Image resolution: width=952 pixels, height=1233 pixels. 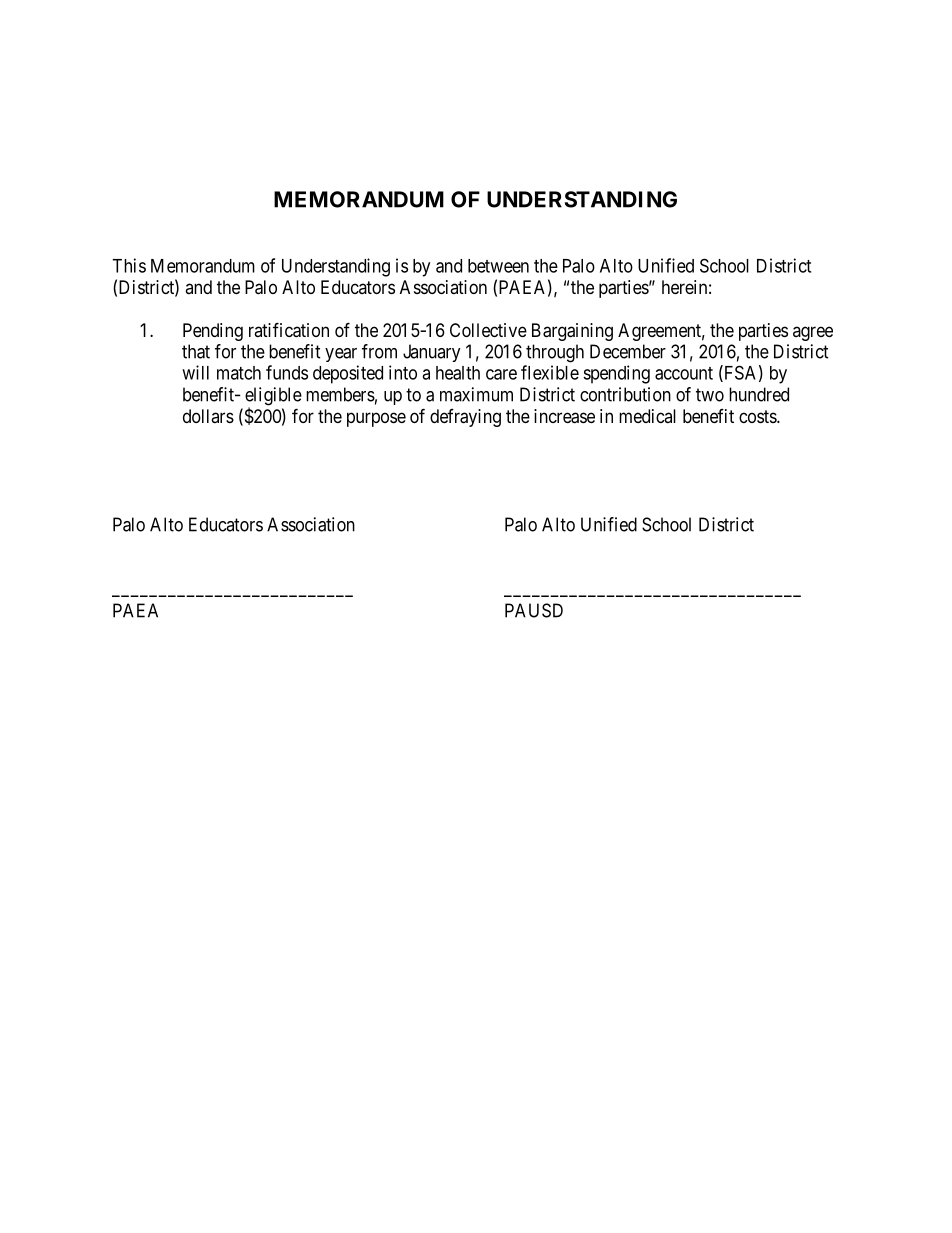 What do you see at coordinates (196, 351) in the screenshot?
I see `that` at bounding box center [196, 351].
